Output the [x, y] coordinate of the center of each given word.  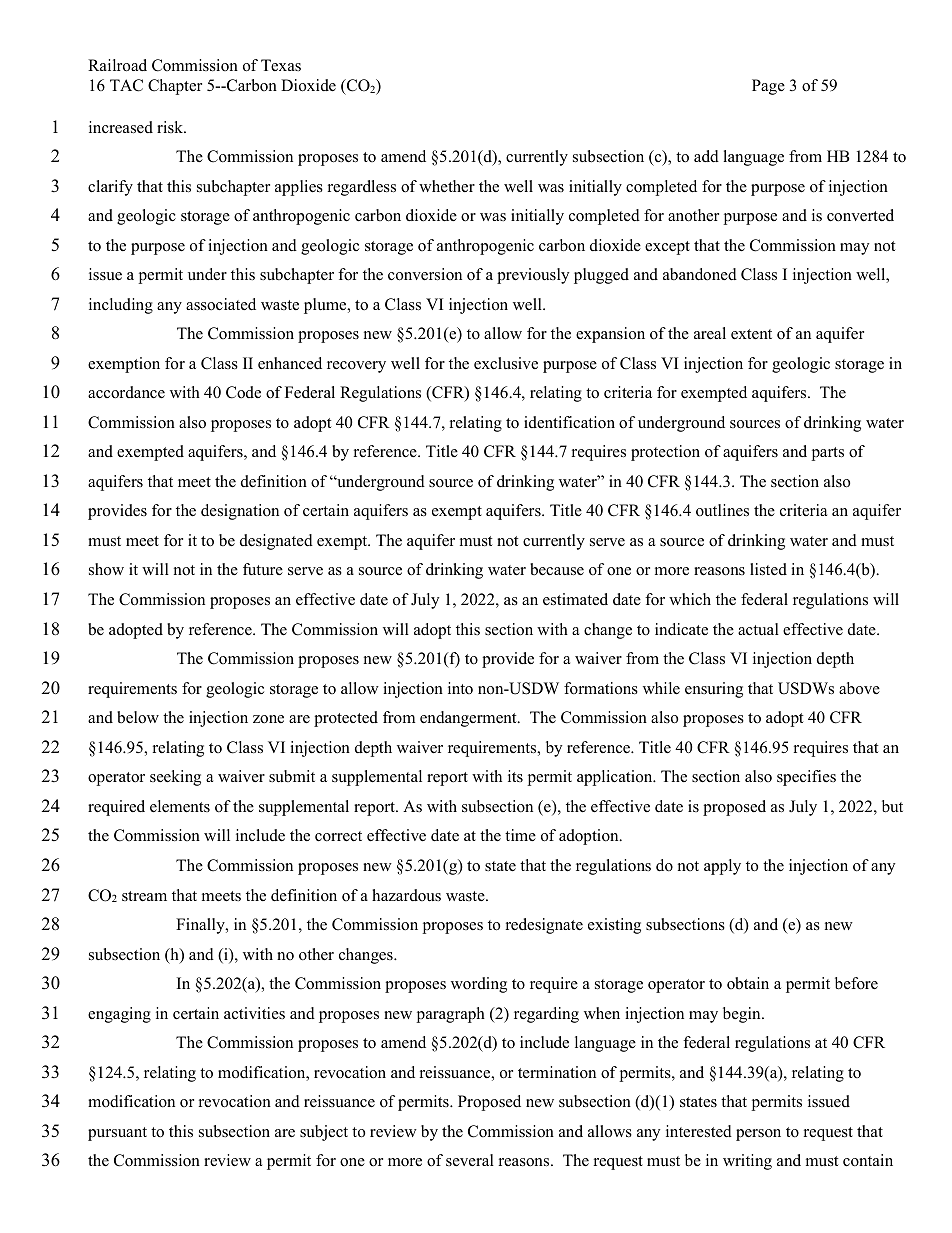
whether [447, 186]
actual [758, 629]
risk [171, 127]
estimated [575, 599]
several [470, 1160]
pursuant [117, 1134]
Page [768, 87]
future [263, 569]
